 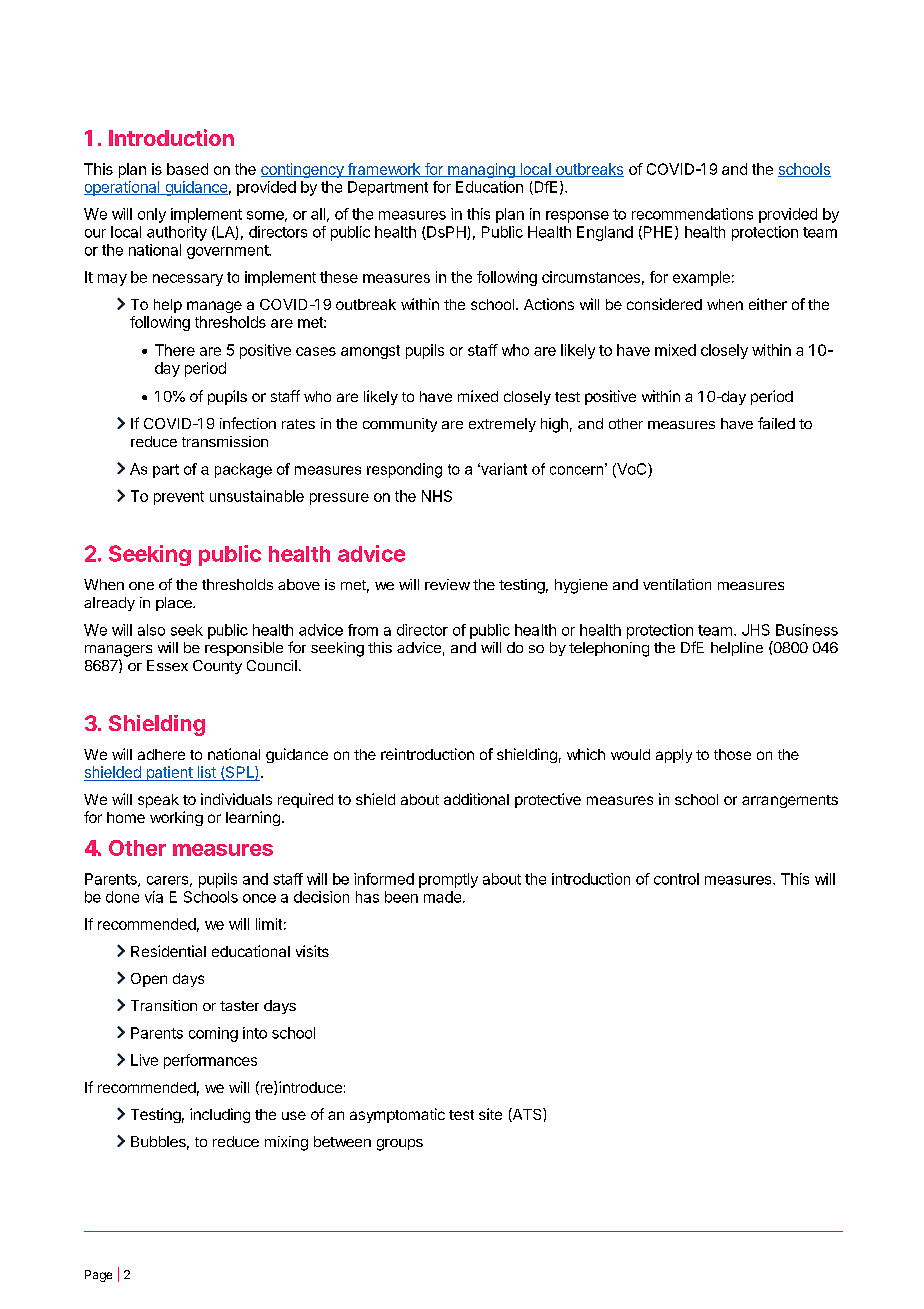 What do you see at coordinates (476, 799) in the screenshot?
I see `additional` at bounding box center [476, 799].
